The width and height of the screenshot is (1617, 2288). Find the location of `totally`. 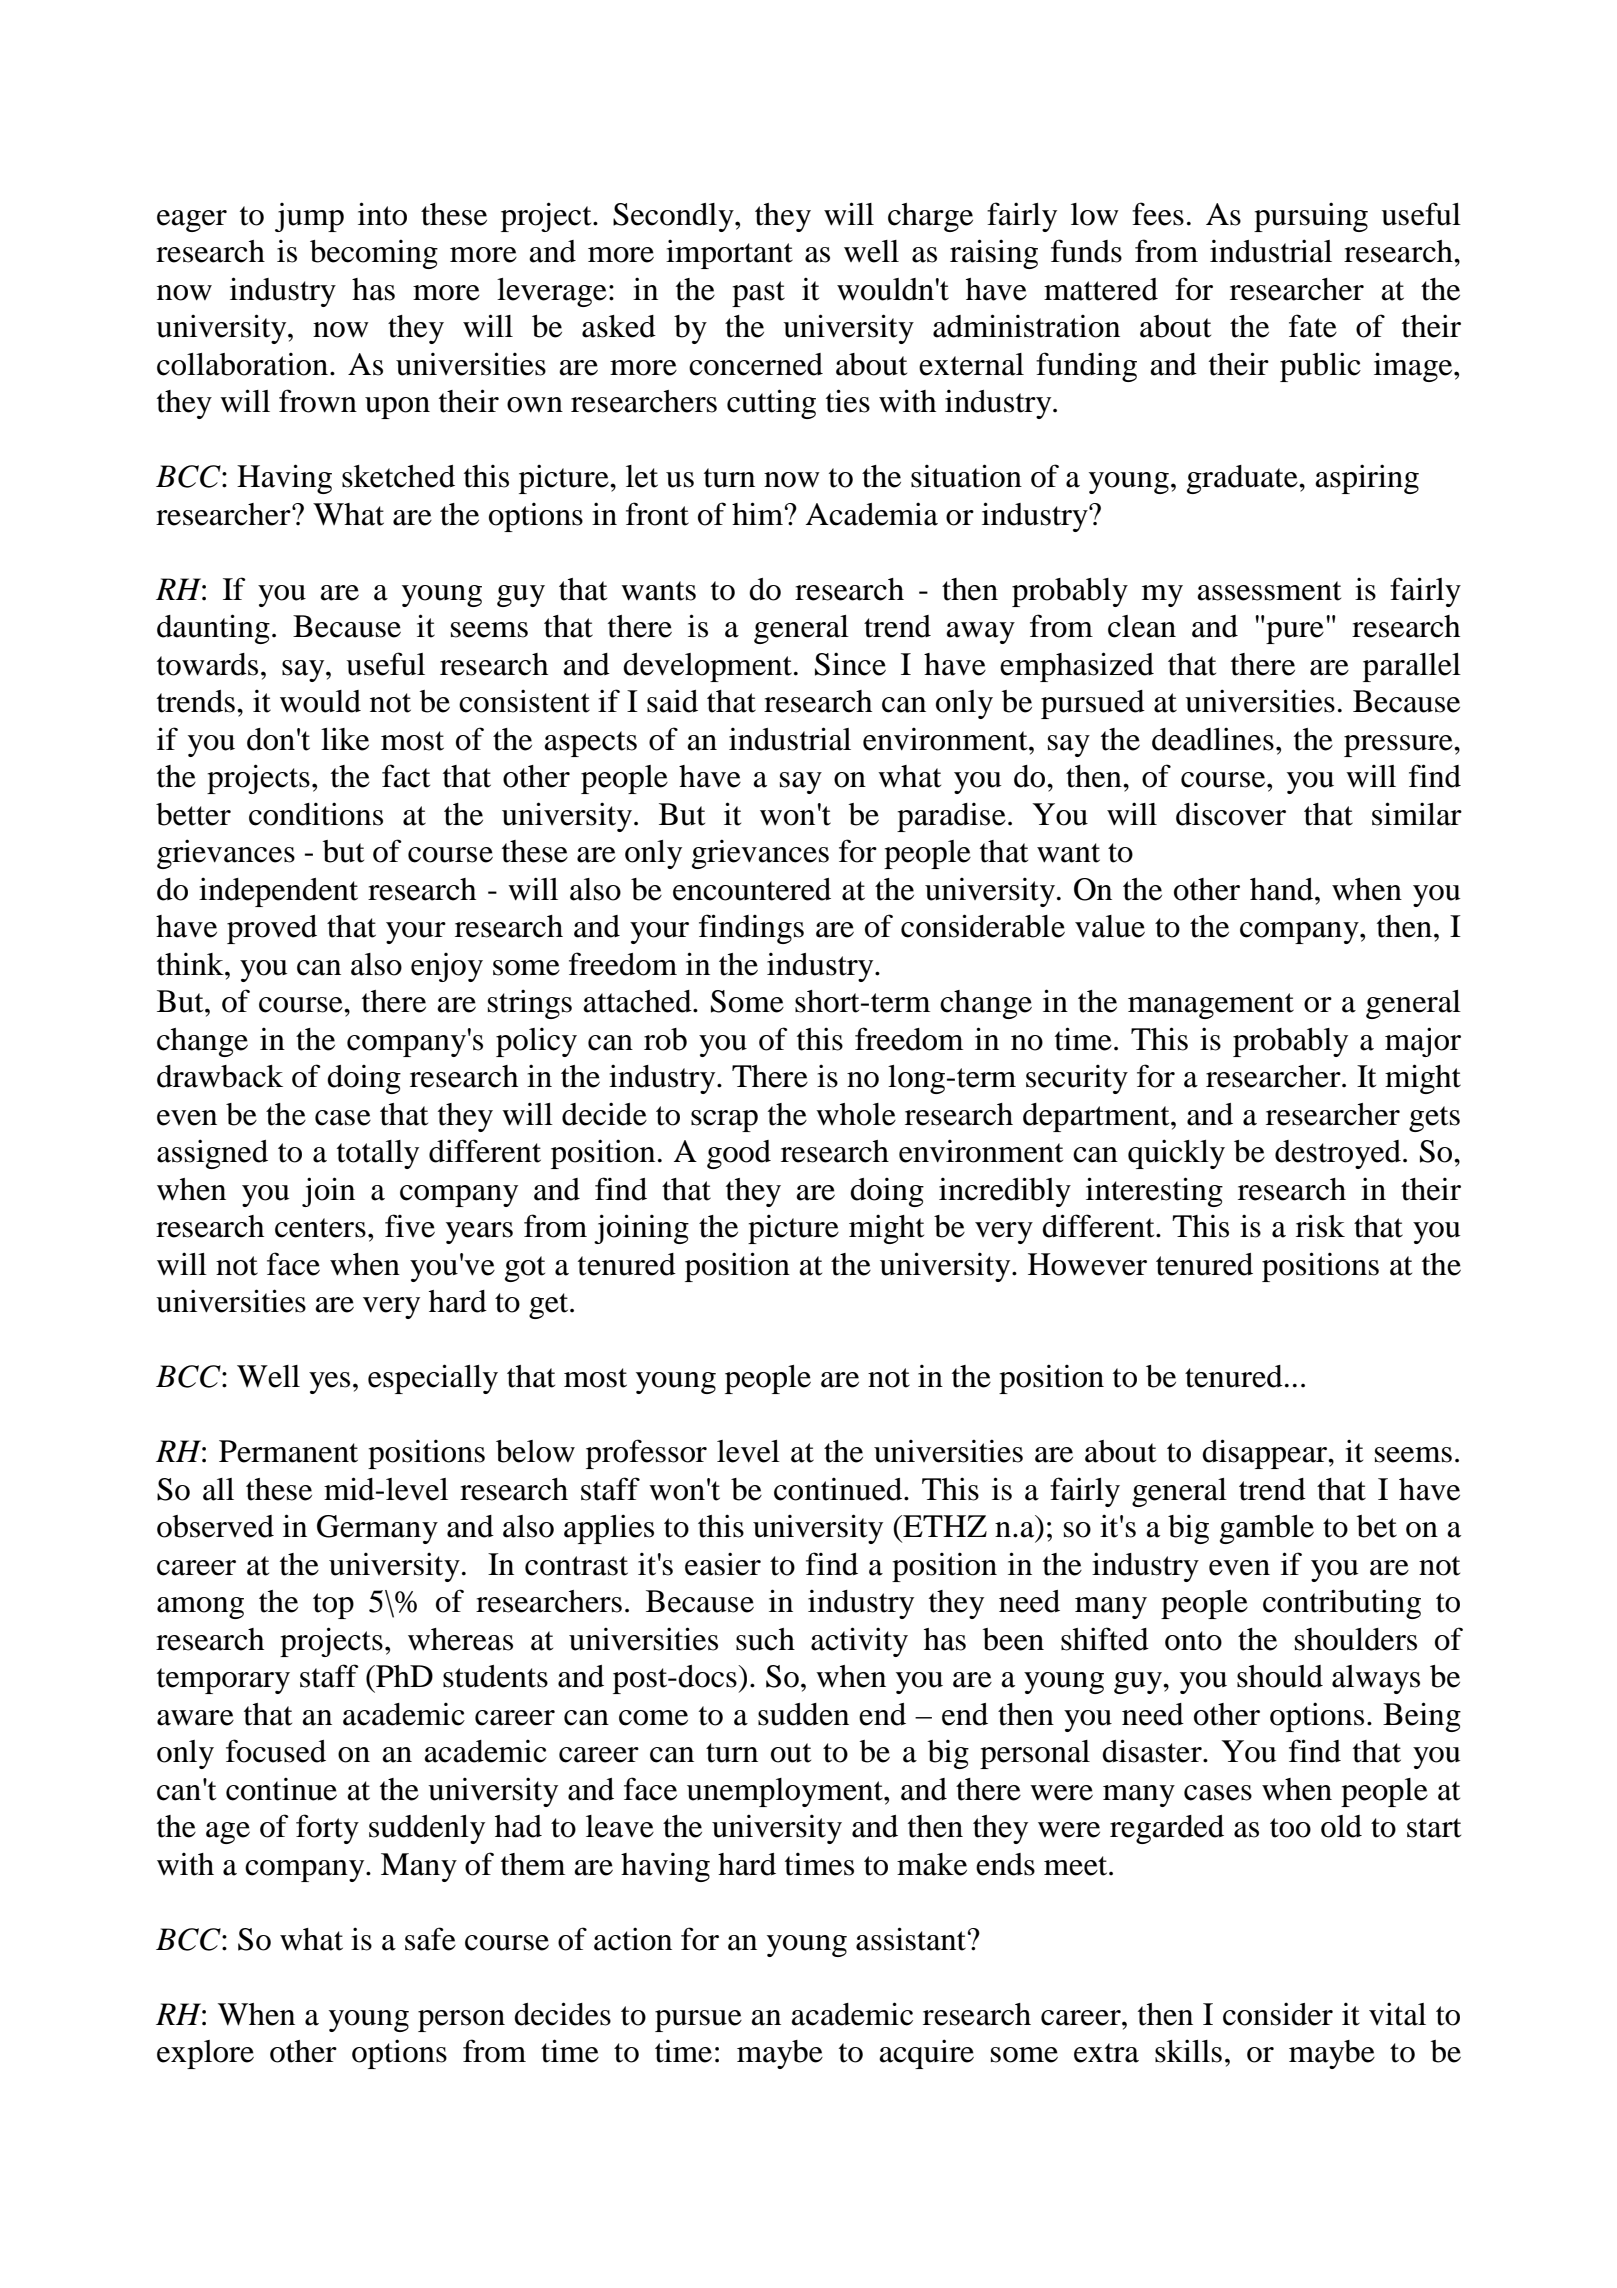

totally is located at coordinates (378, 1154).
